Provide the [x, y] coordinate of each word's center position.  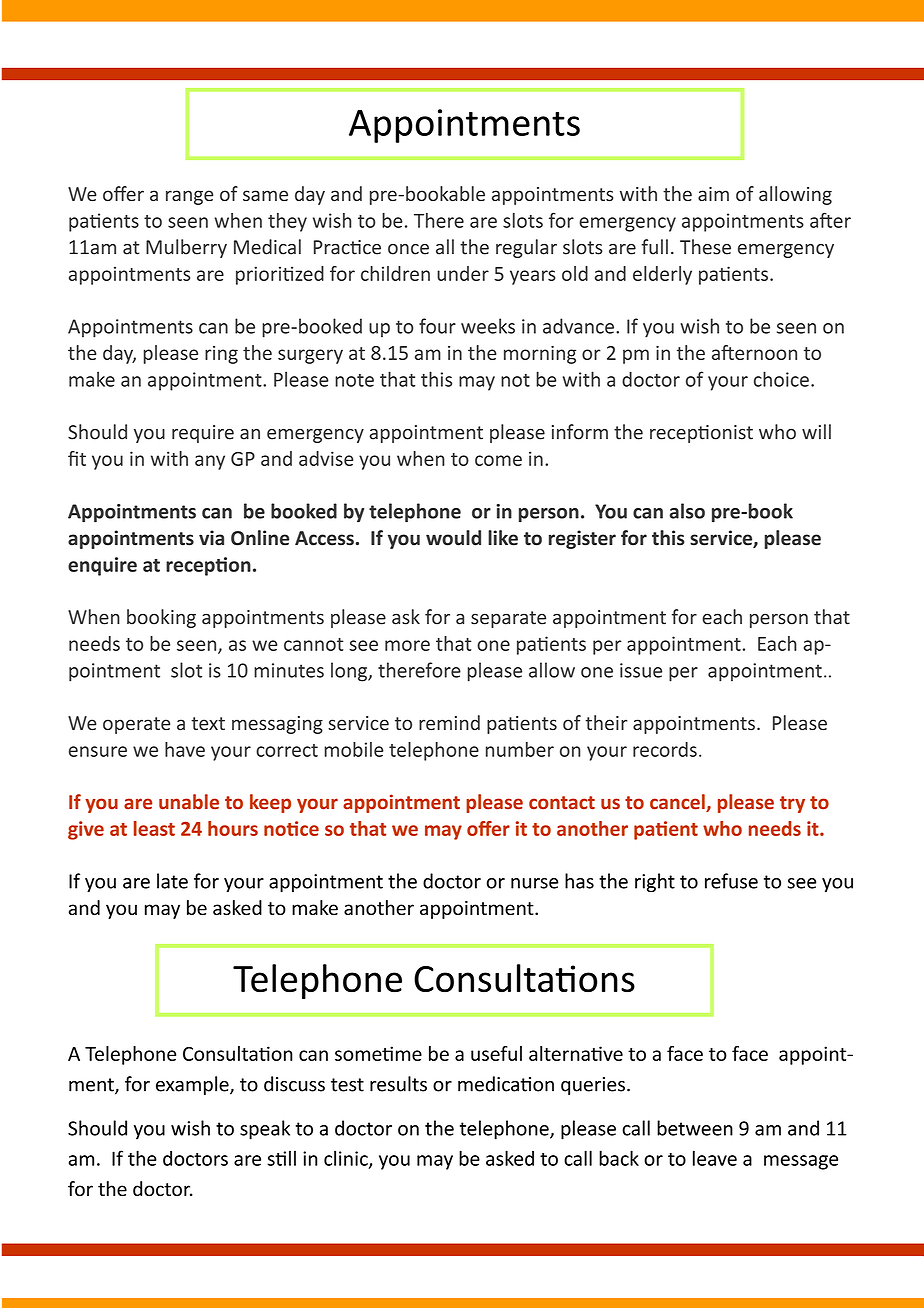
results [398, 1084]
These [705, 247]
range [189, 197]
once [408, 249]
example [193, 1085]
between [695, 1128]
